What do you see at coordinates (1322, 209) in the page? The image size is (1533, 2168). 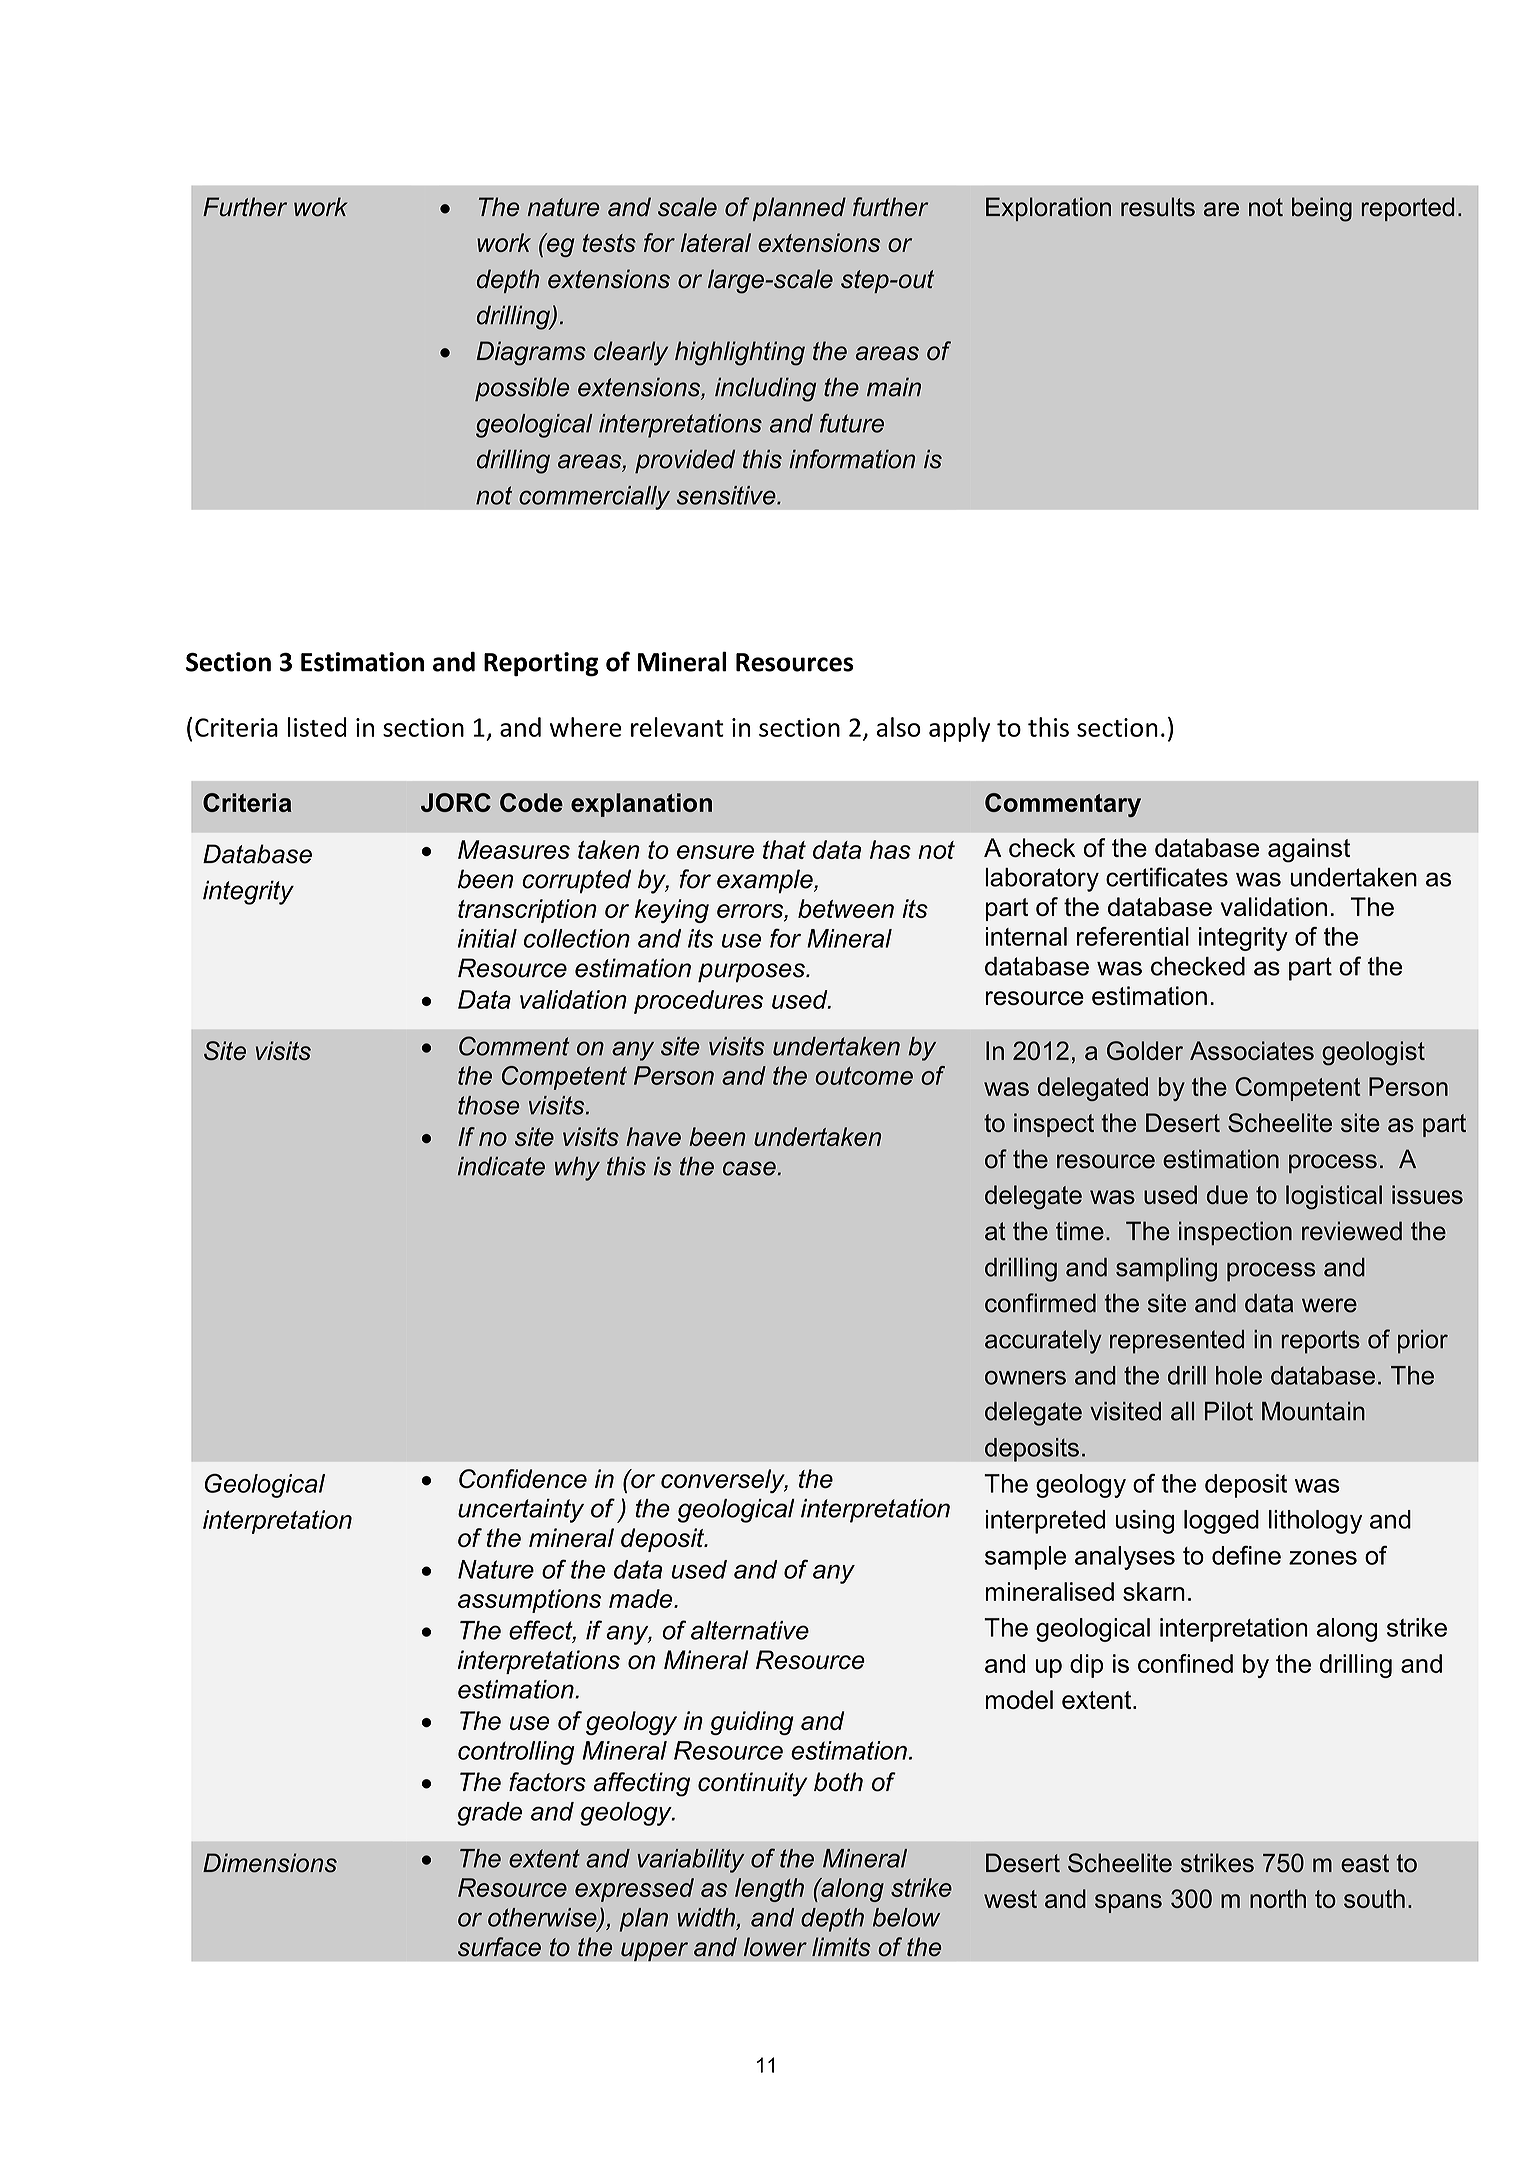 I see `being` at bounding box center [1322, 209].
